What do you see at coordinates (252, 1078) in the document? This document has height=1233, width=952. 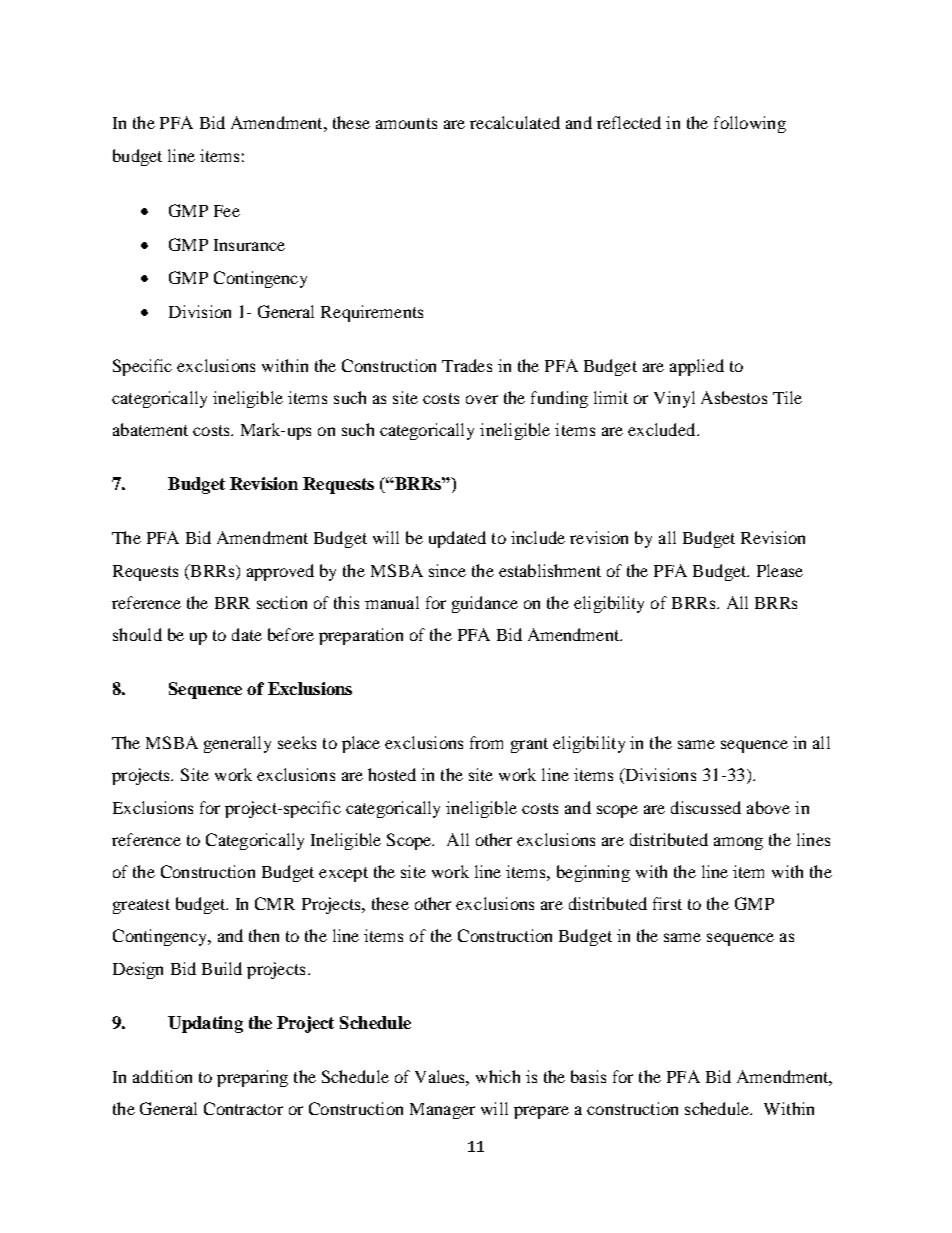 I see `preparing` at bounding box center [252, 1078].
